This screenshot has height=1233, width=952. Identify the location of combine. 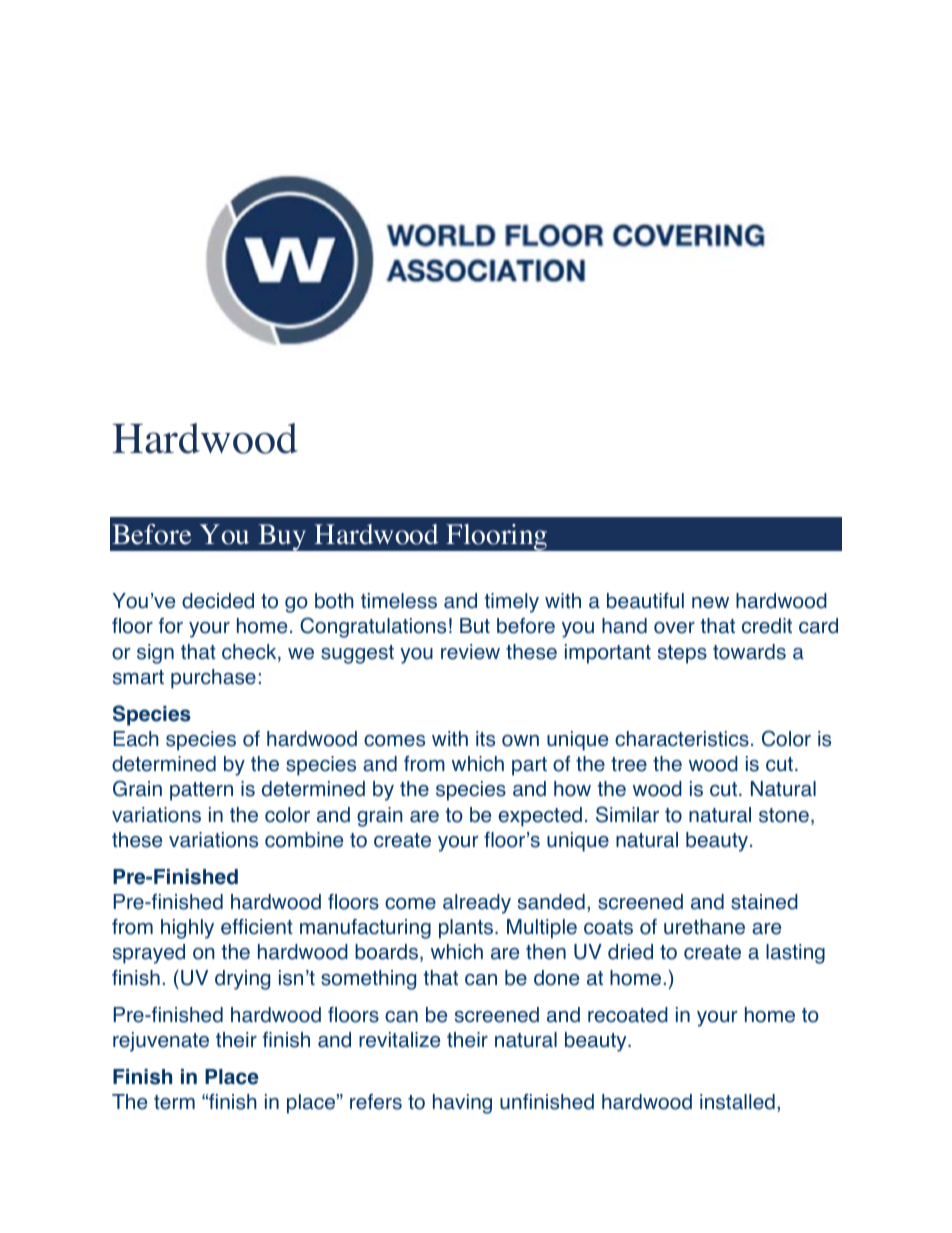
(304, 840).
